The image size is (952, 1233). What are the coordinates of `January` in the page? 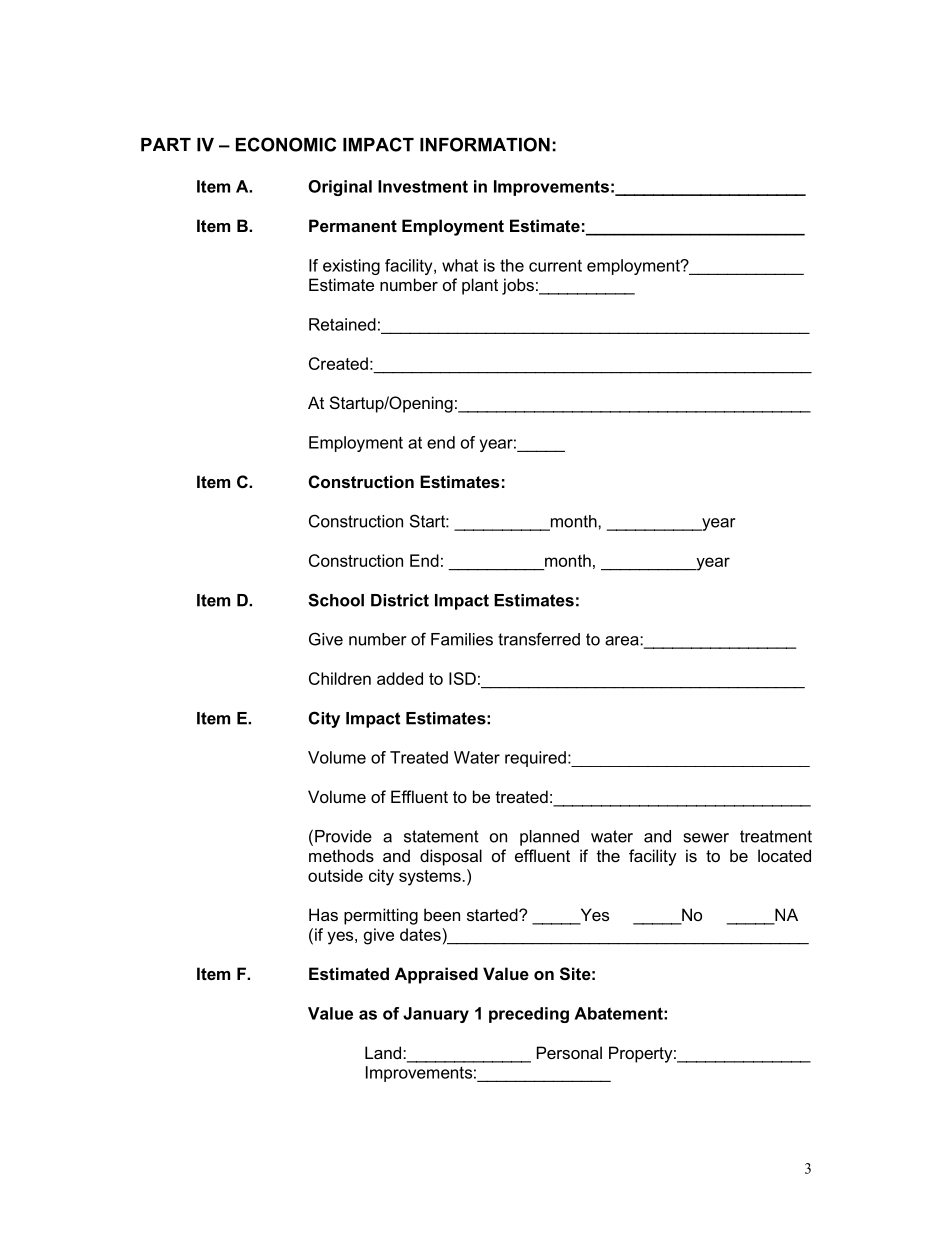 It's located at (436, 1015).
